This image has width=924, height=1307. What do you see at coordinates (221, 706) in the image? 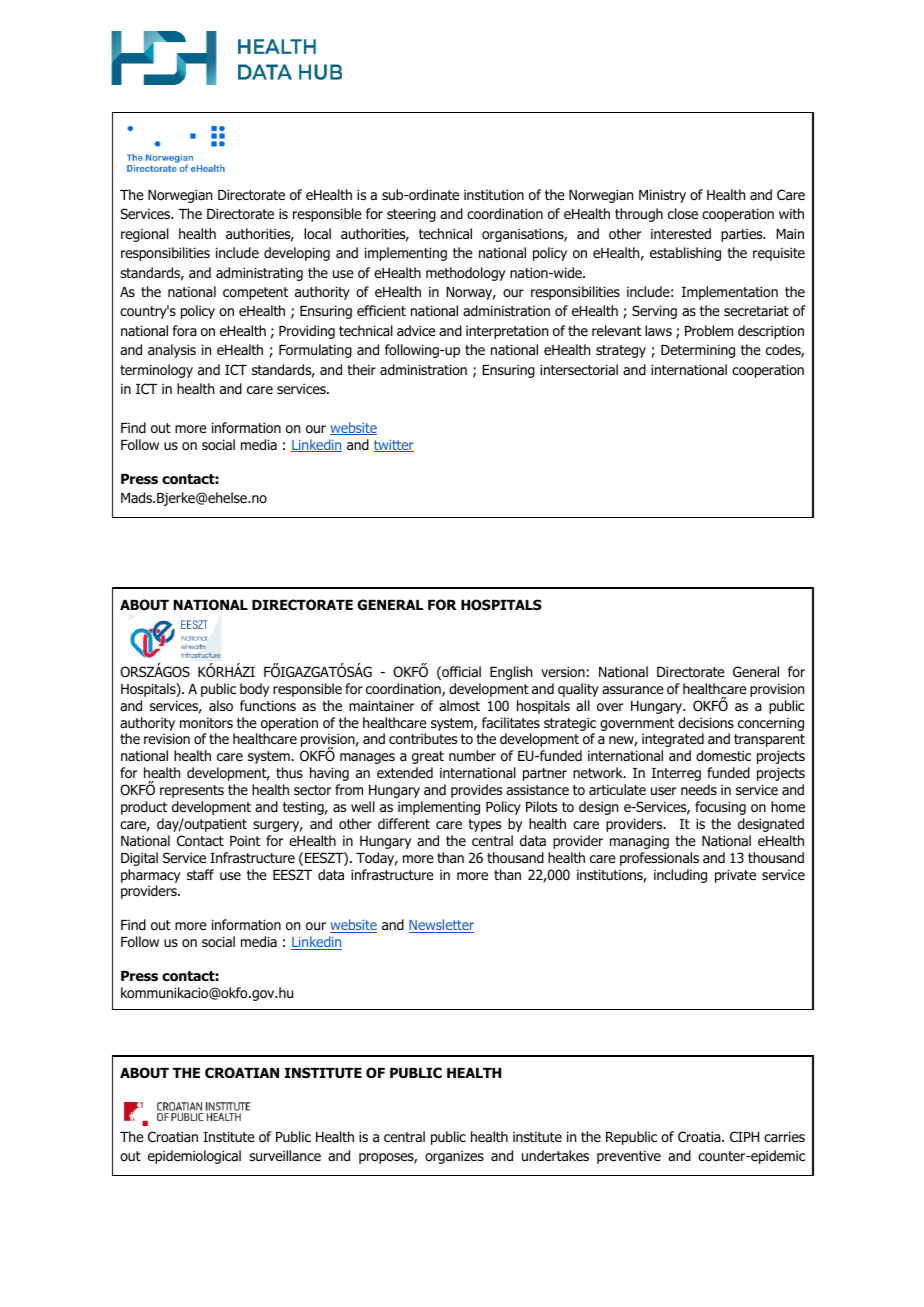
I see `also` at bounding box center [221, 706].
